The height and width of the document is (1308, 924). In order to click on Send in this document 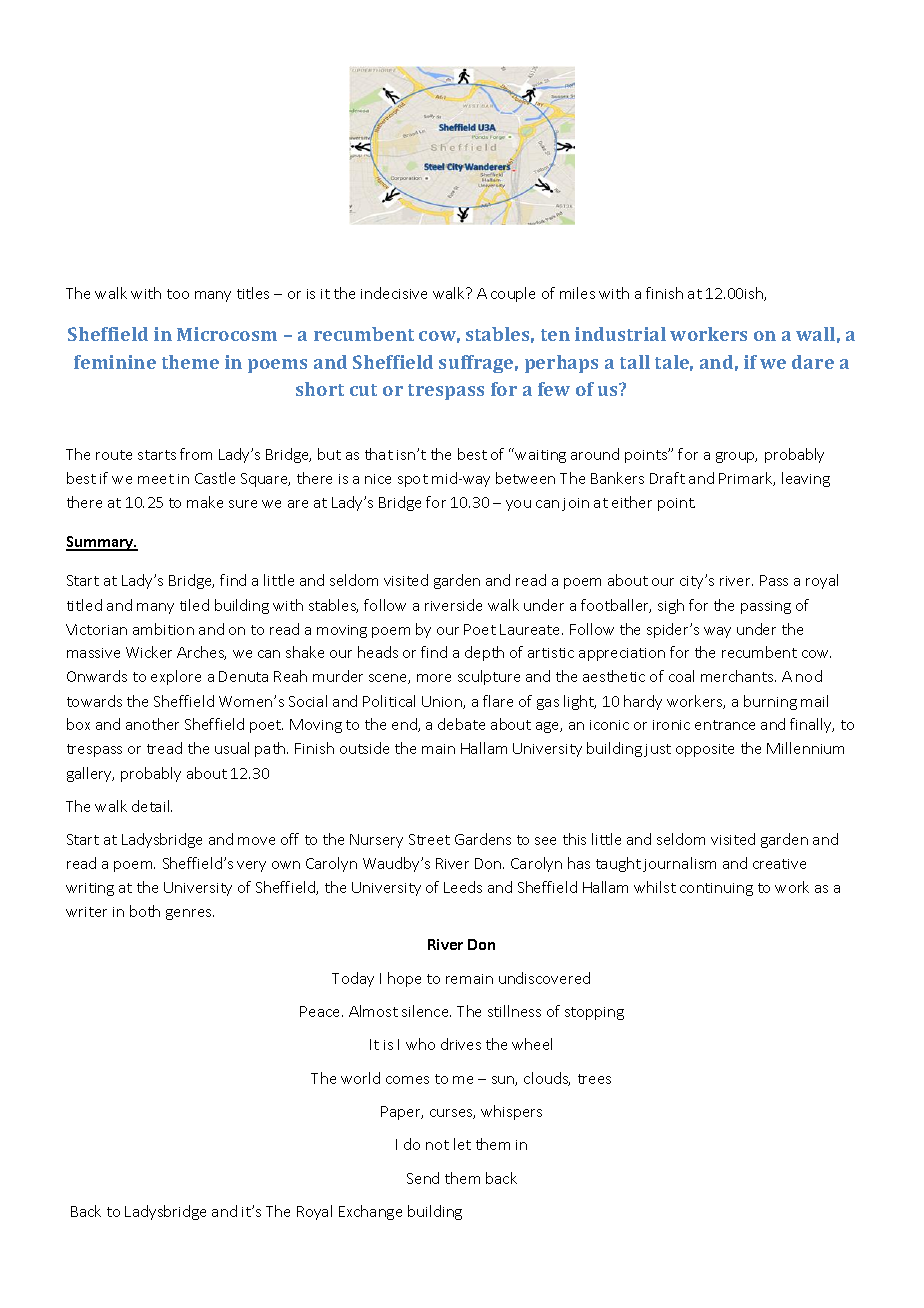, I will do `click(423, 1178)`.
